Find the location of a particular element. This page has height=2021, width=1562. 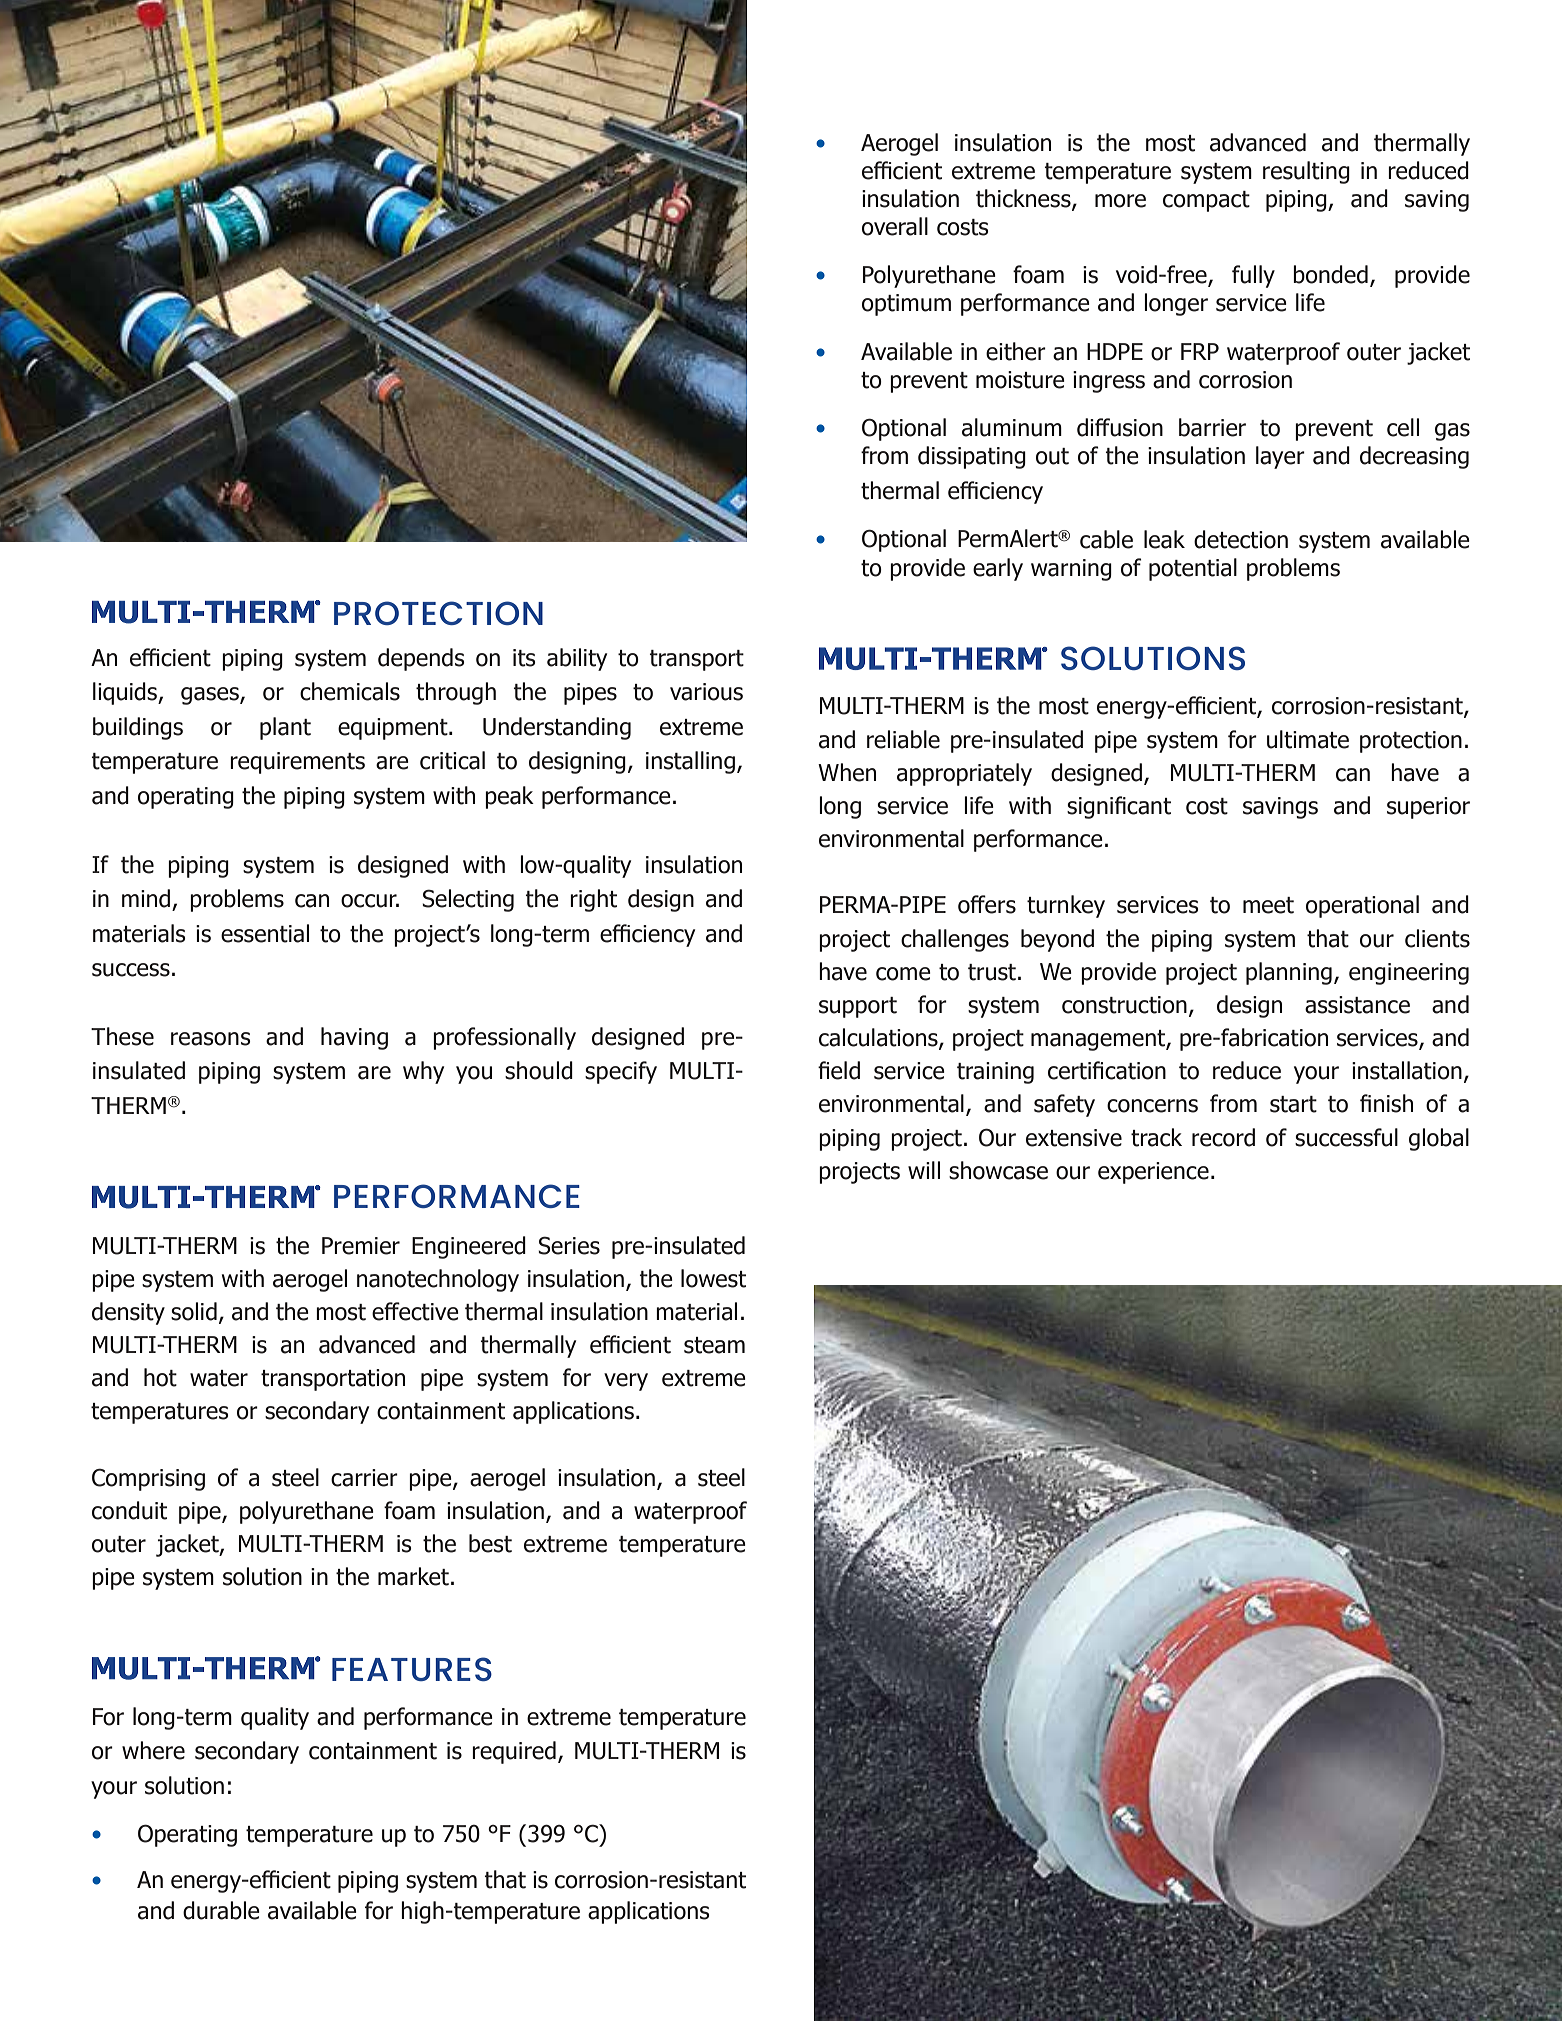

various is located at coordinates (706, 692).
